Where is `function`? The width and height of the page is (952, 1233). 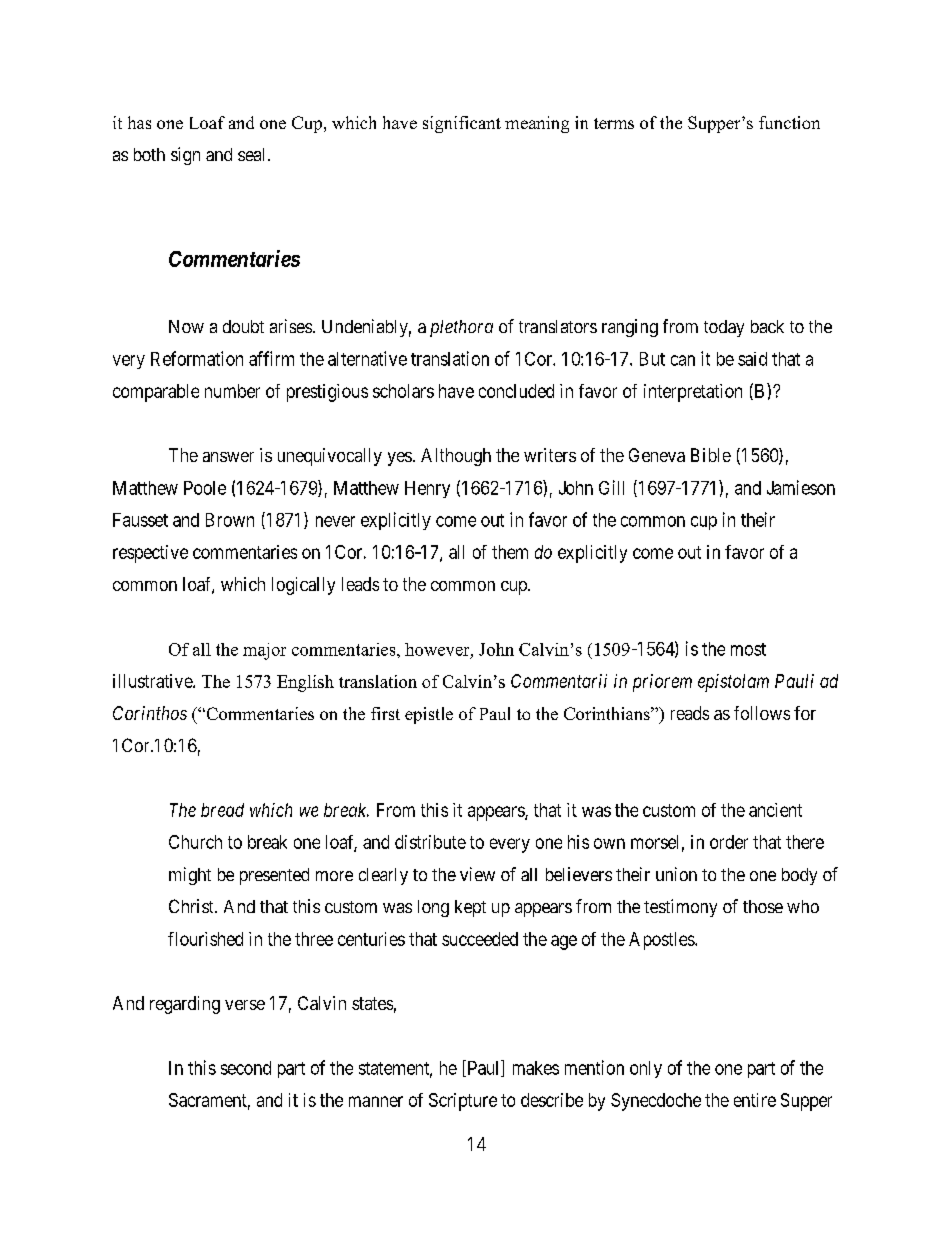 function is located at coordinates (789, 122).
